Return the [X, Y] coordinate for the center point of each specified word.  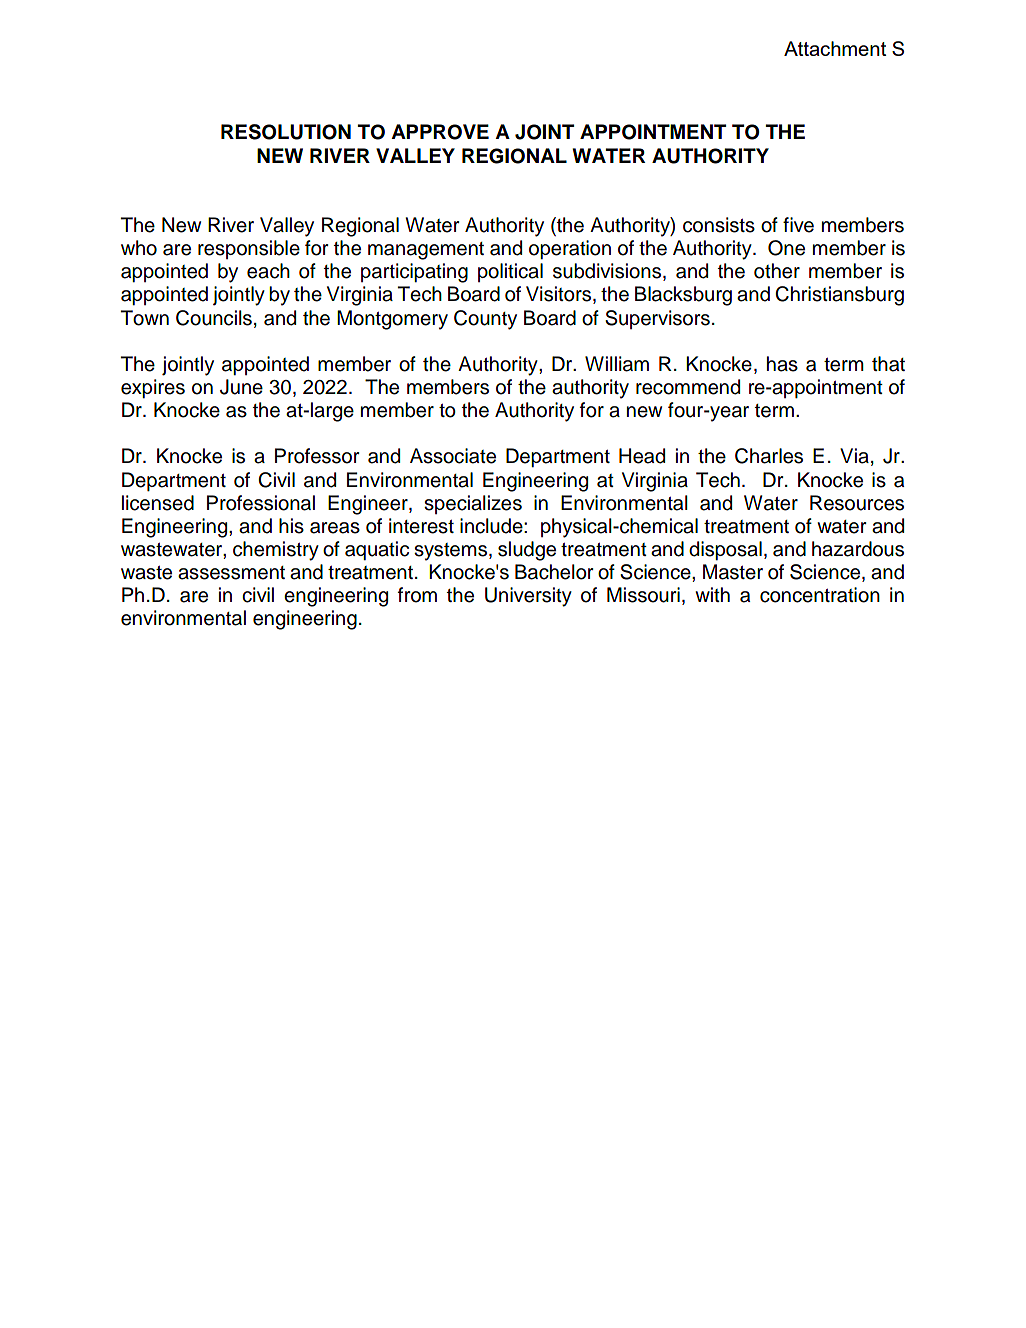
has [782, 364]
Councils [214, 318]
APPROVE [440, 132]
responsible [249, 249]
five [798, 225]
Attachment [835, 48]
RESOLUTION [286, 132]
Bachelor [554, 572]
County [485, 320]
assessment [231, 573]
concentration [820, 595]
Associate [453, 456]
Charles [769, 456]
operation [570, 249]
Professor [317, 456]
